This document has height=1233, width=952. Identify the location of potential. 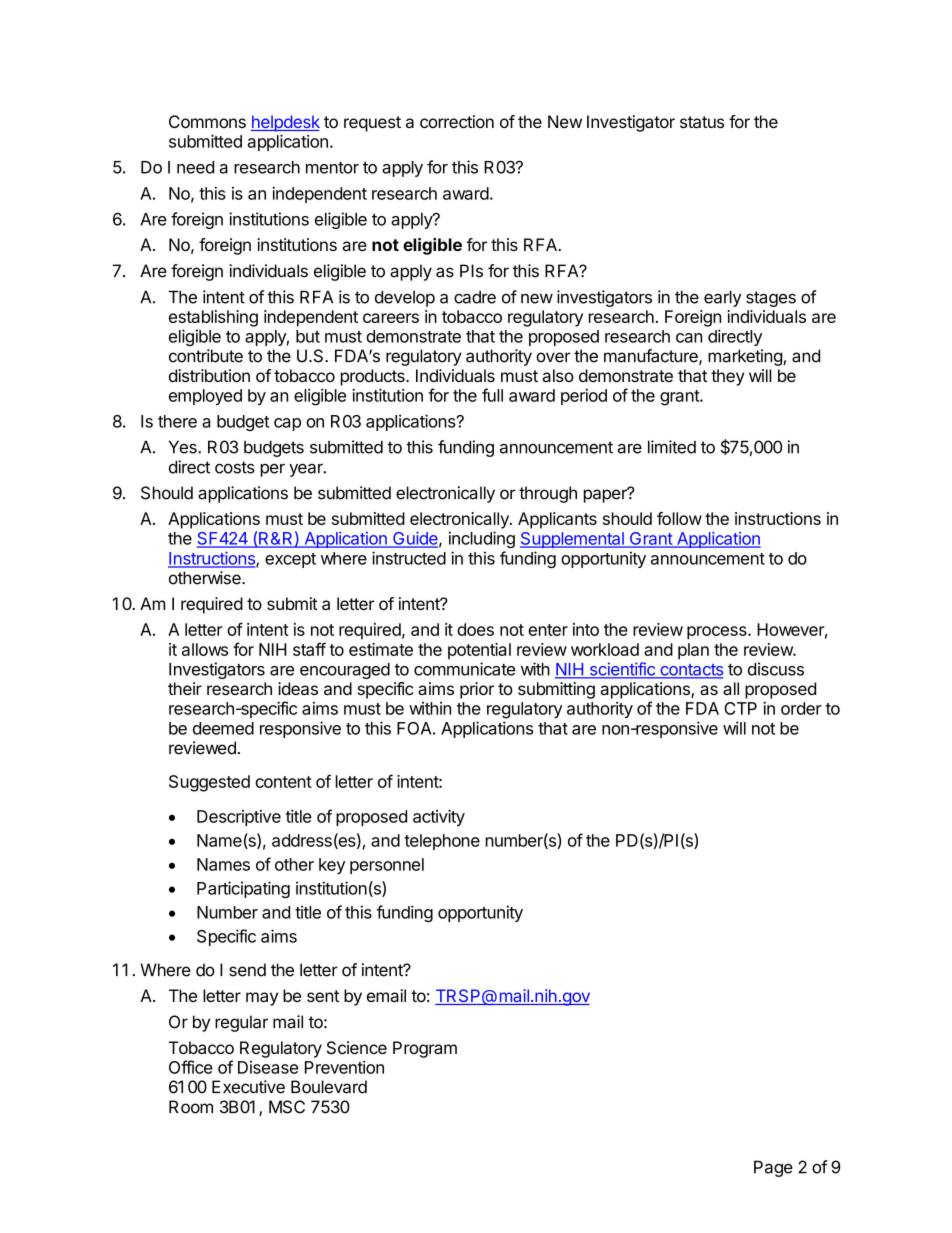
(479, 651).
